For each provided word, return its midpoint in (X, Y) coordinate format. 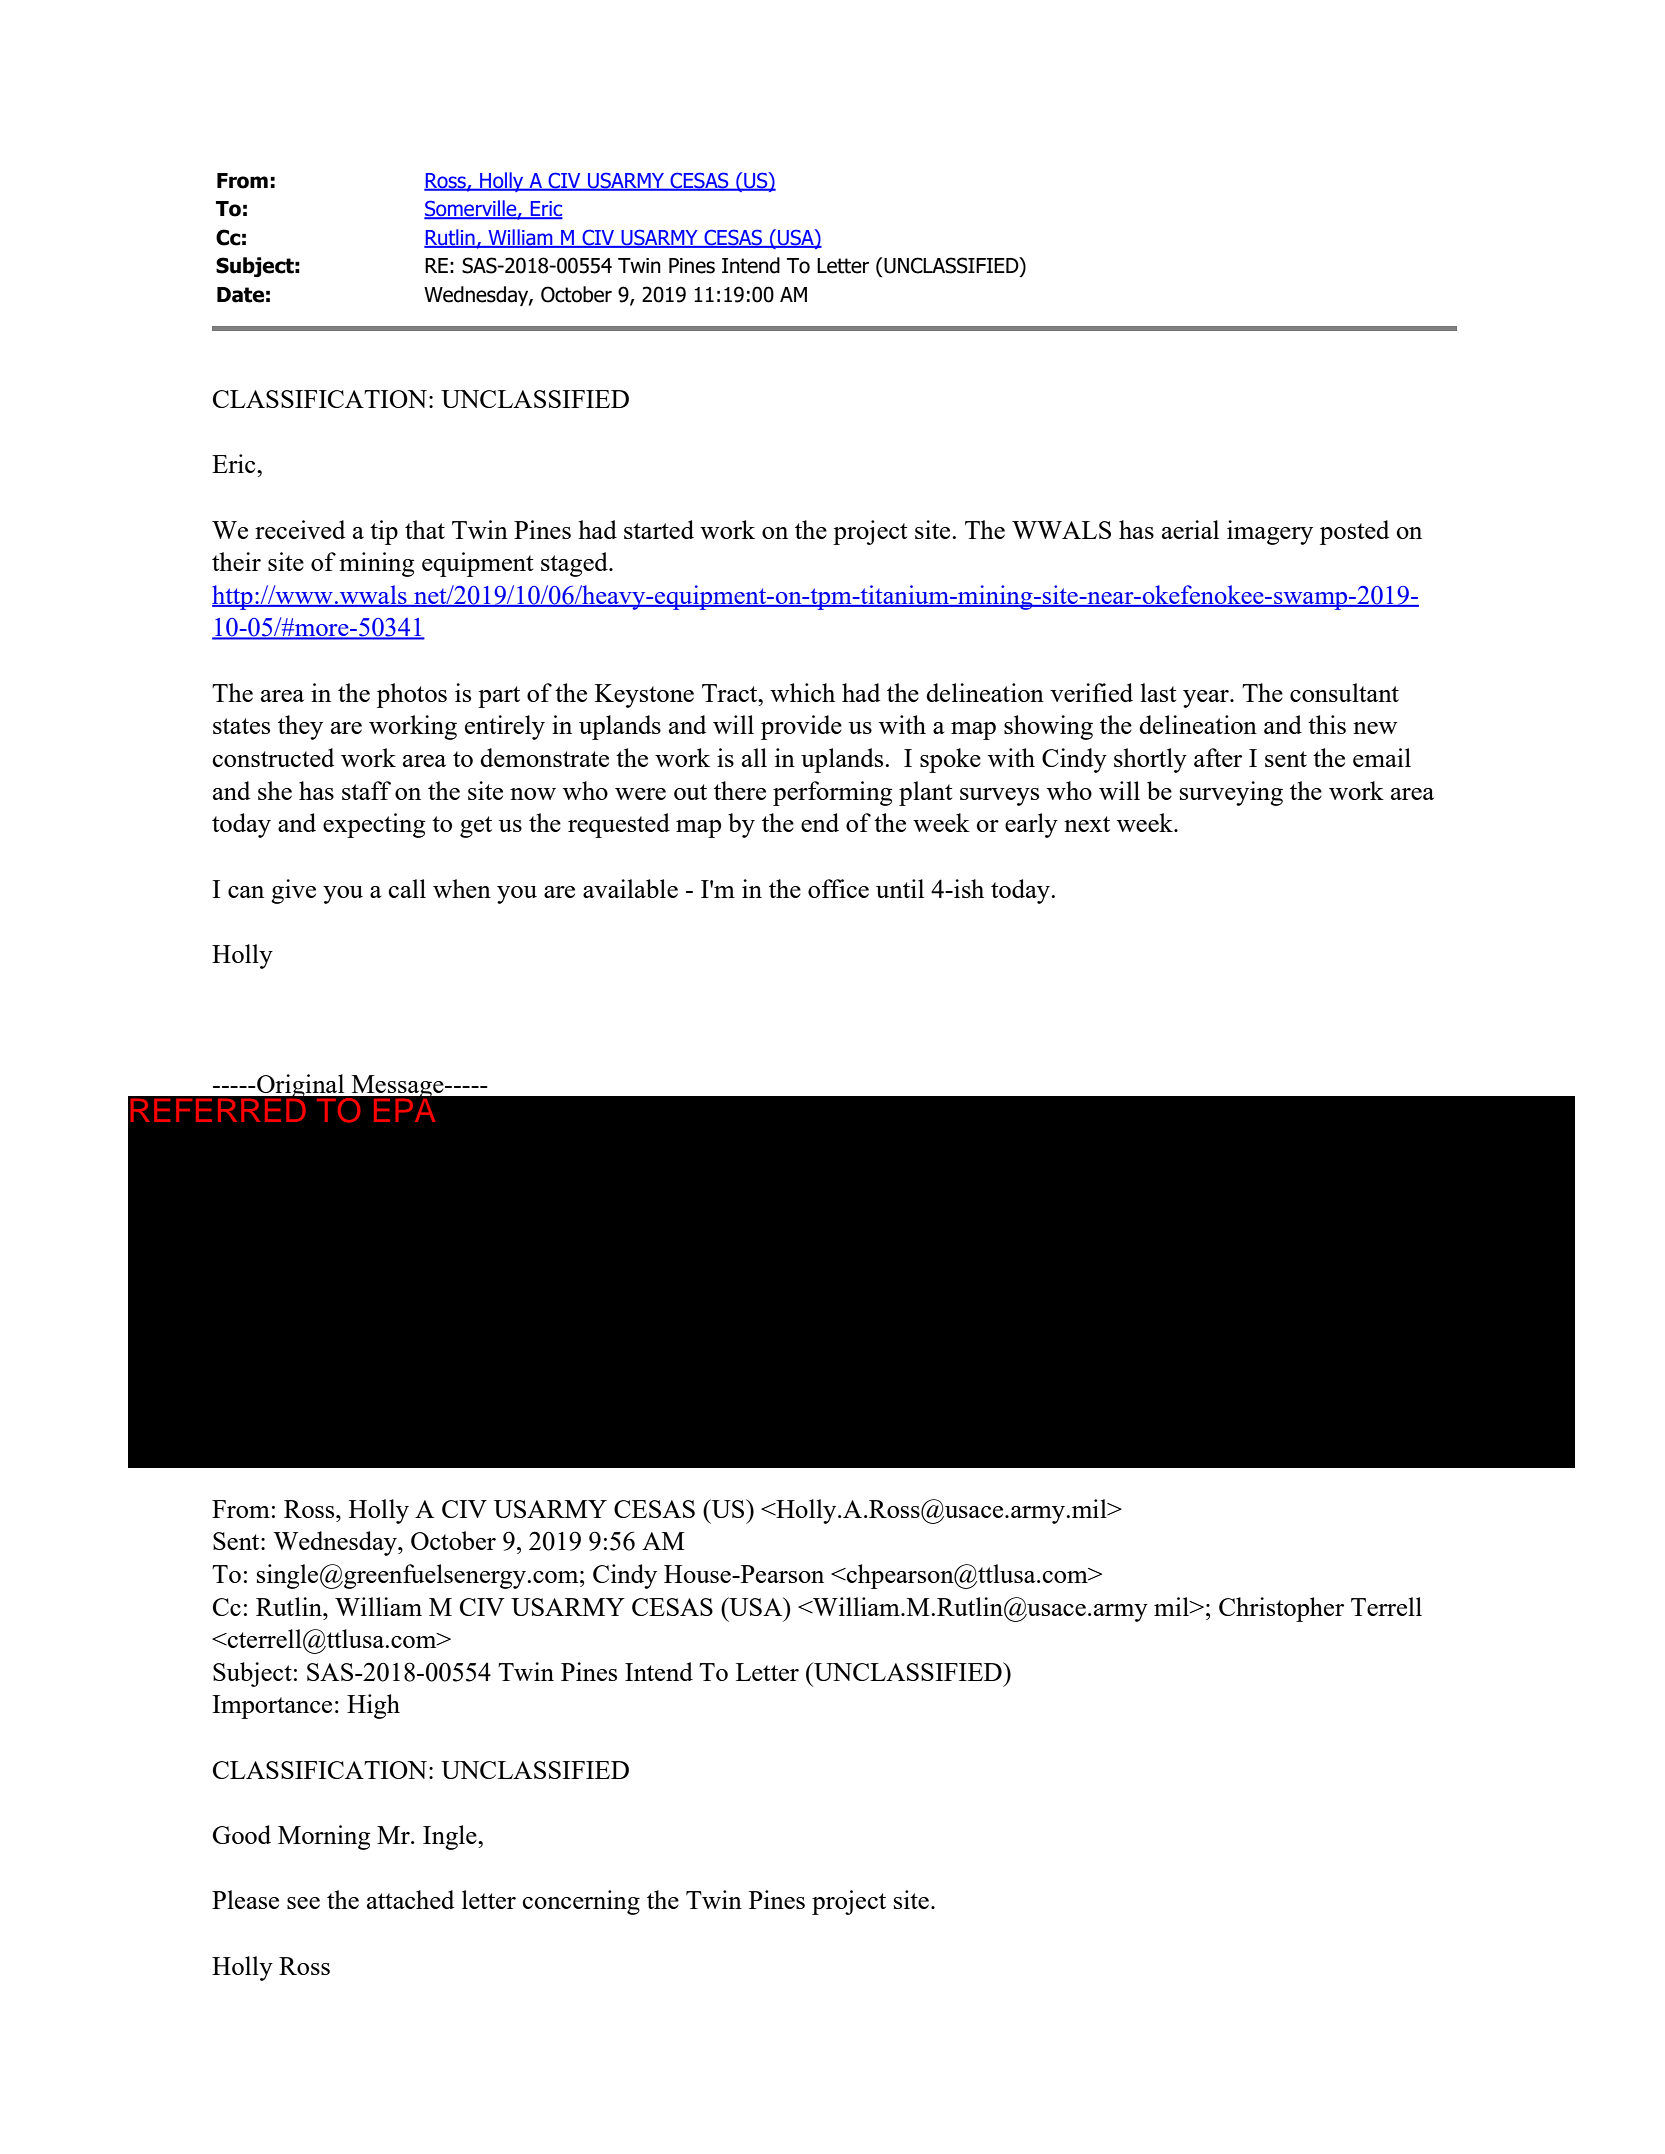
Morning (324, 1837)
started (659, 529)
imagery (1270, 532)
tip (384, 532)
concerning (581, 1902)
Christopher (1281, 1609)
